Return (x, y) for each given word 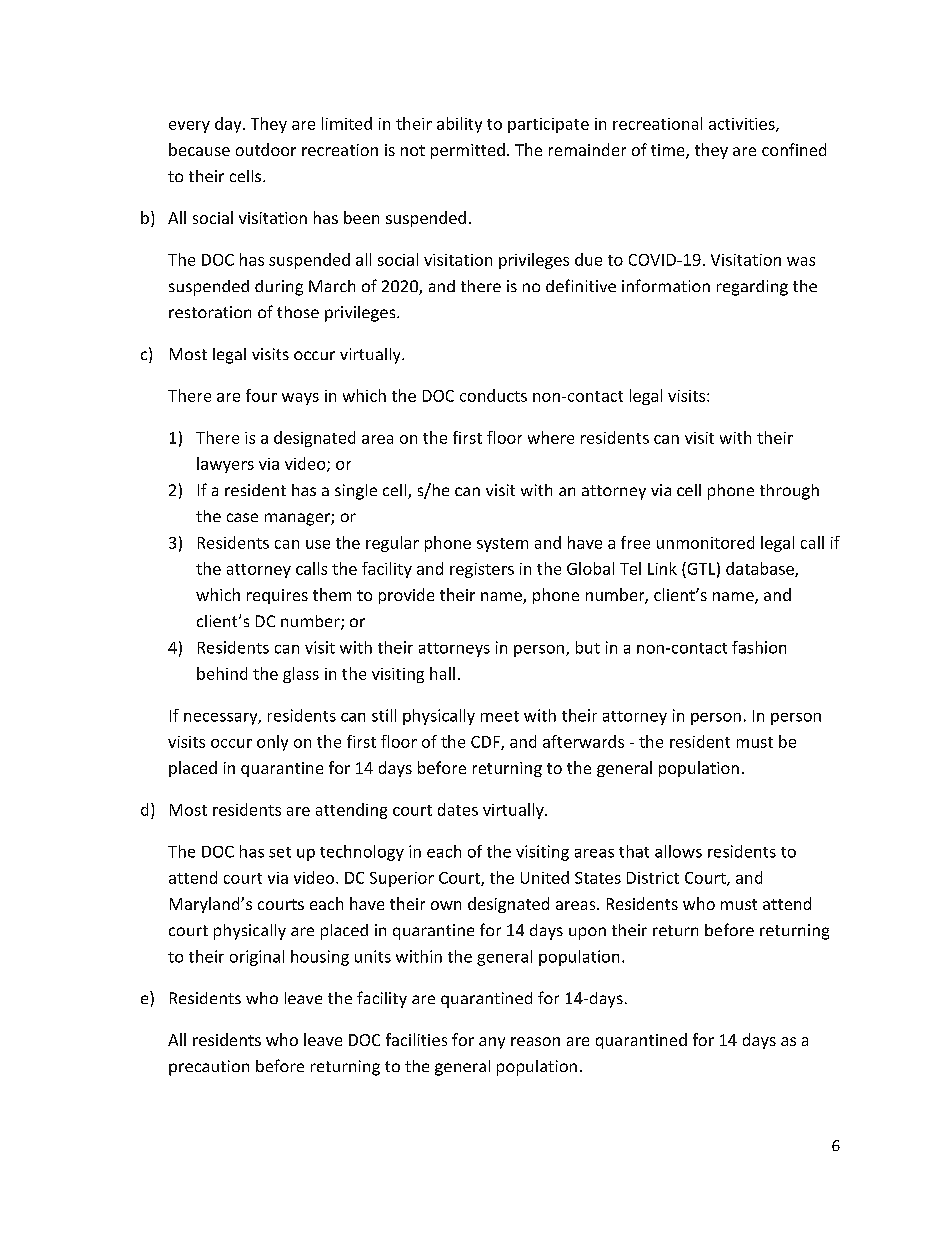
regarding (752, 288)
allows (678, 851)
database (761, 569)
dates (458, 809)
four (261, 395)
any (492, 1043)
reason (535, 1041)
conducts (493, 395)
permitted (468, 151)
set (280, 852)
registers (482, 570)
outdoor (266, 149)
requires (277, 596)
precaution (209, 1068)
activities (743, 125)
